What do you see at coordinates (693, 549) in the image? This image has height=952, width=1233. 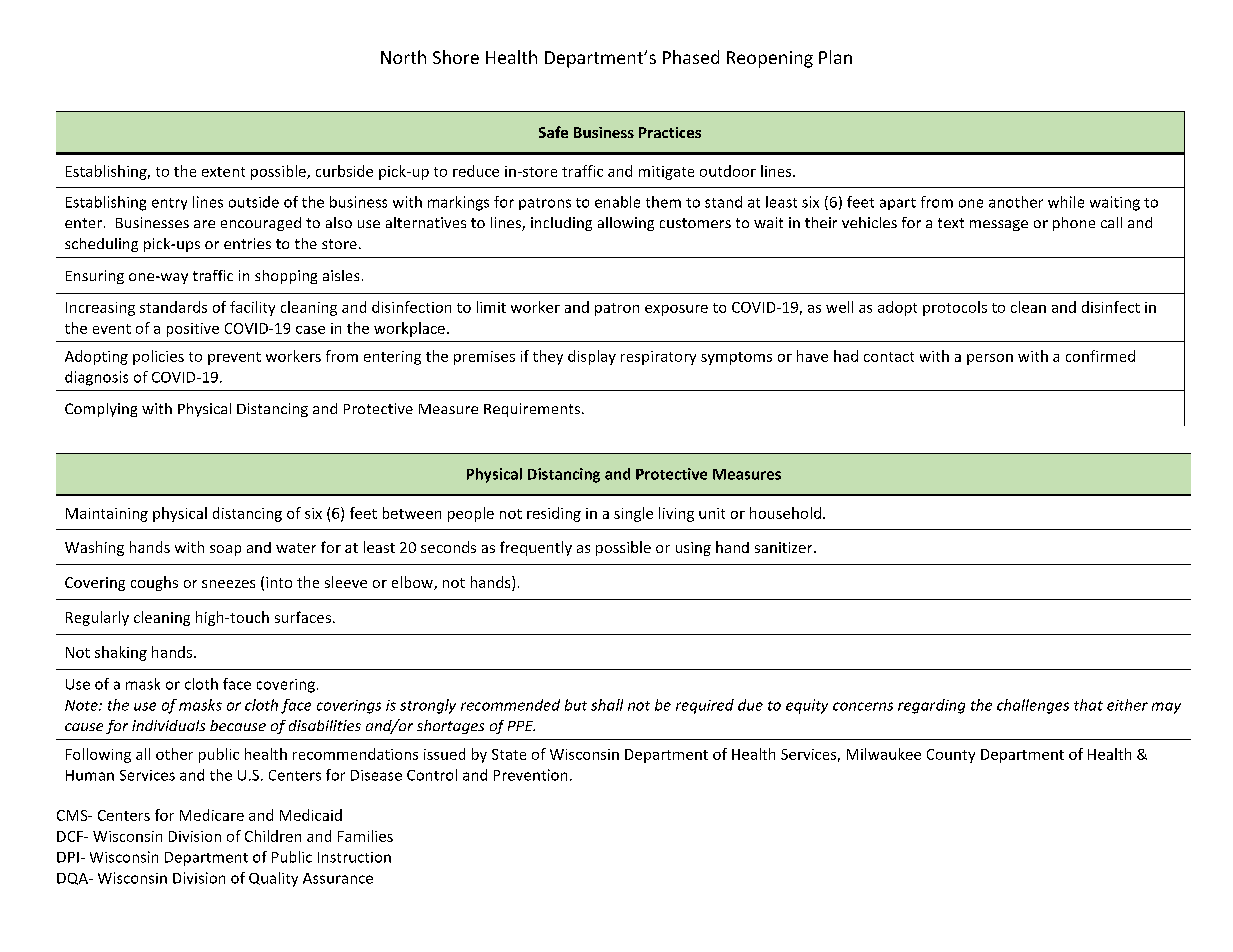 I see `using` at bounding box center [693, 549].
